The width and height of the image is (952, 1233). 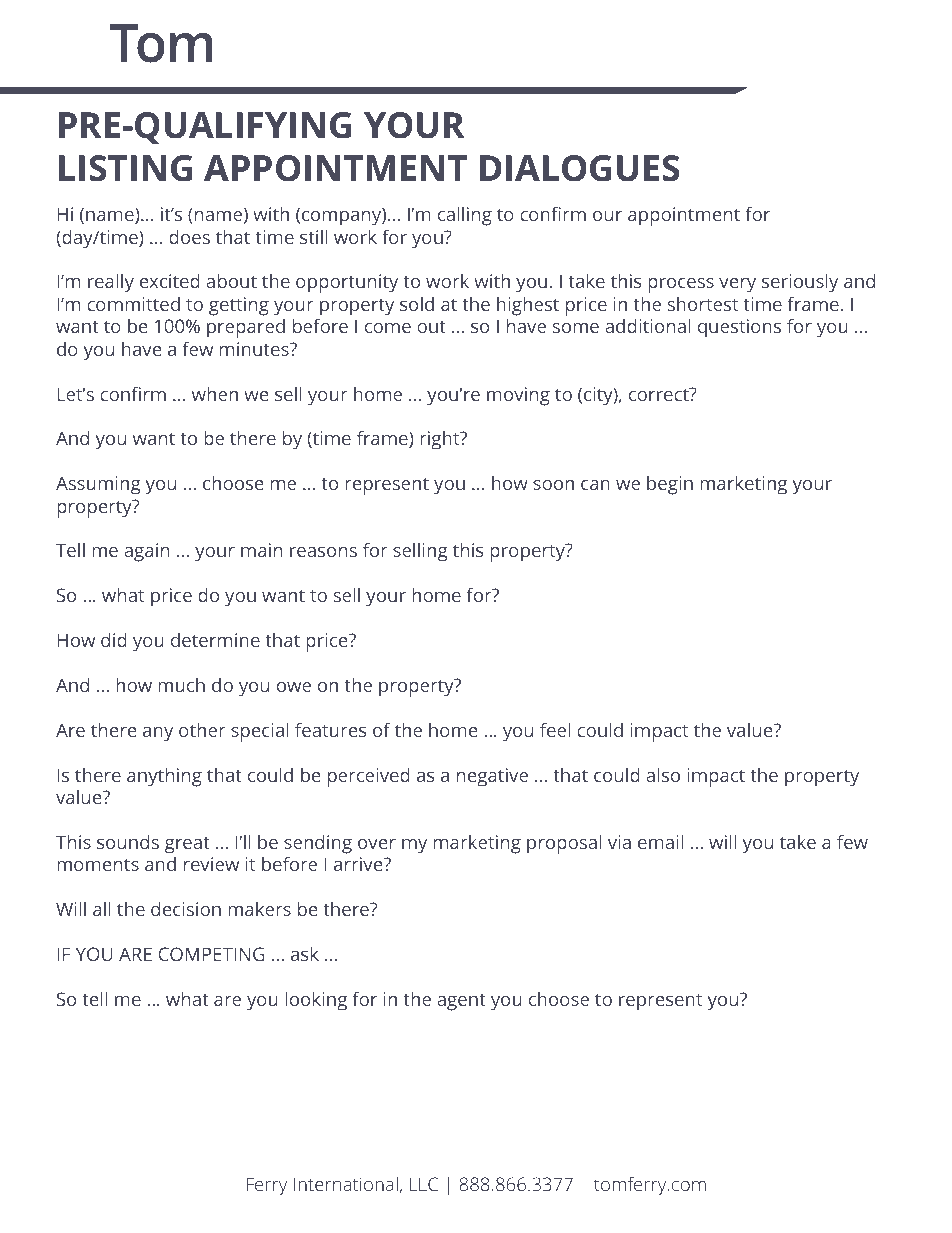 What do you see at coordinates (359, 864) in the image?
I see `arrive` at bounding box center [359, 864].
